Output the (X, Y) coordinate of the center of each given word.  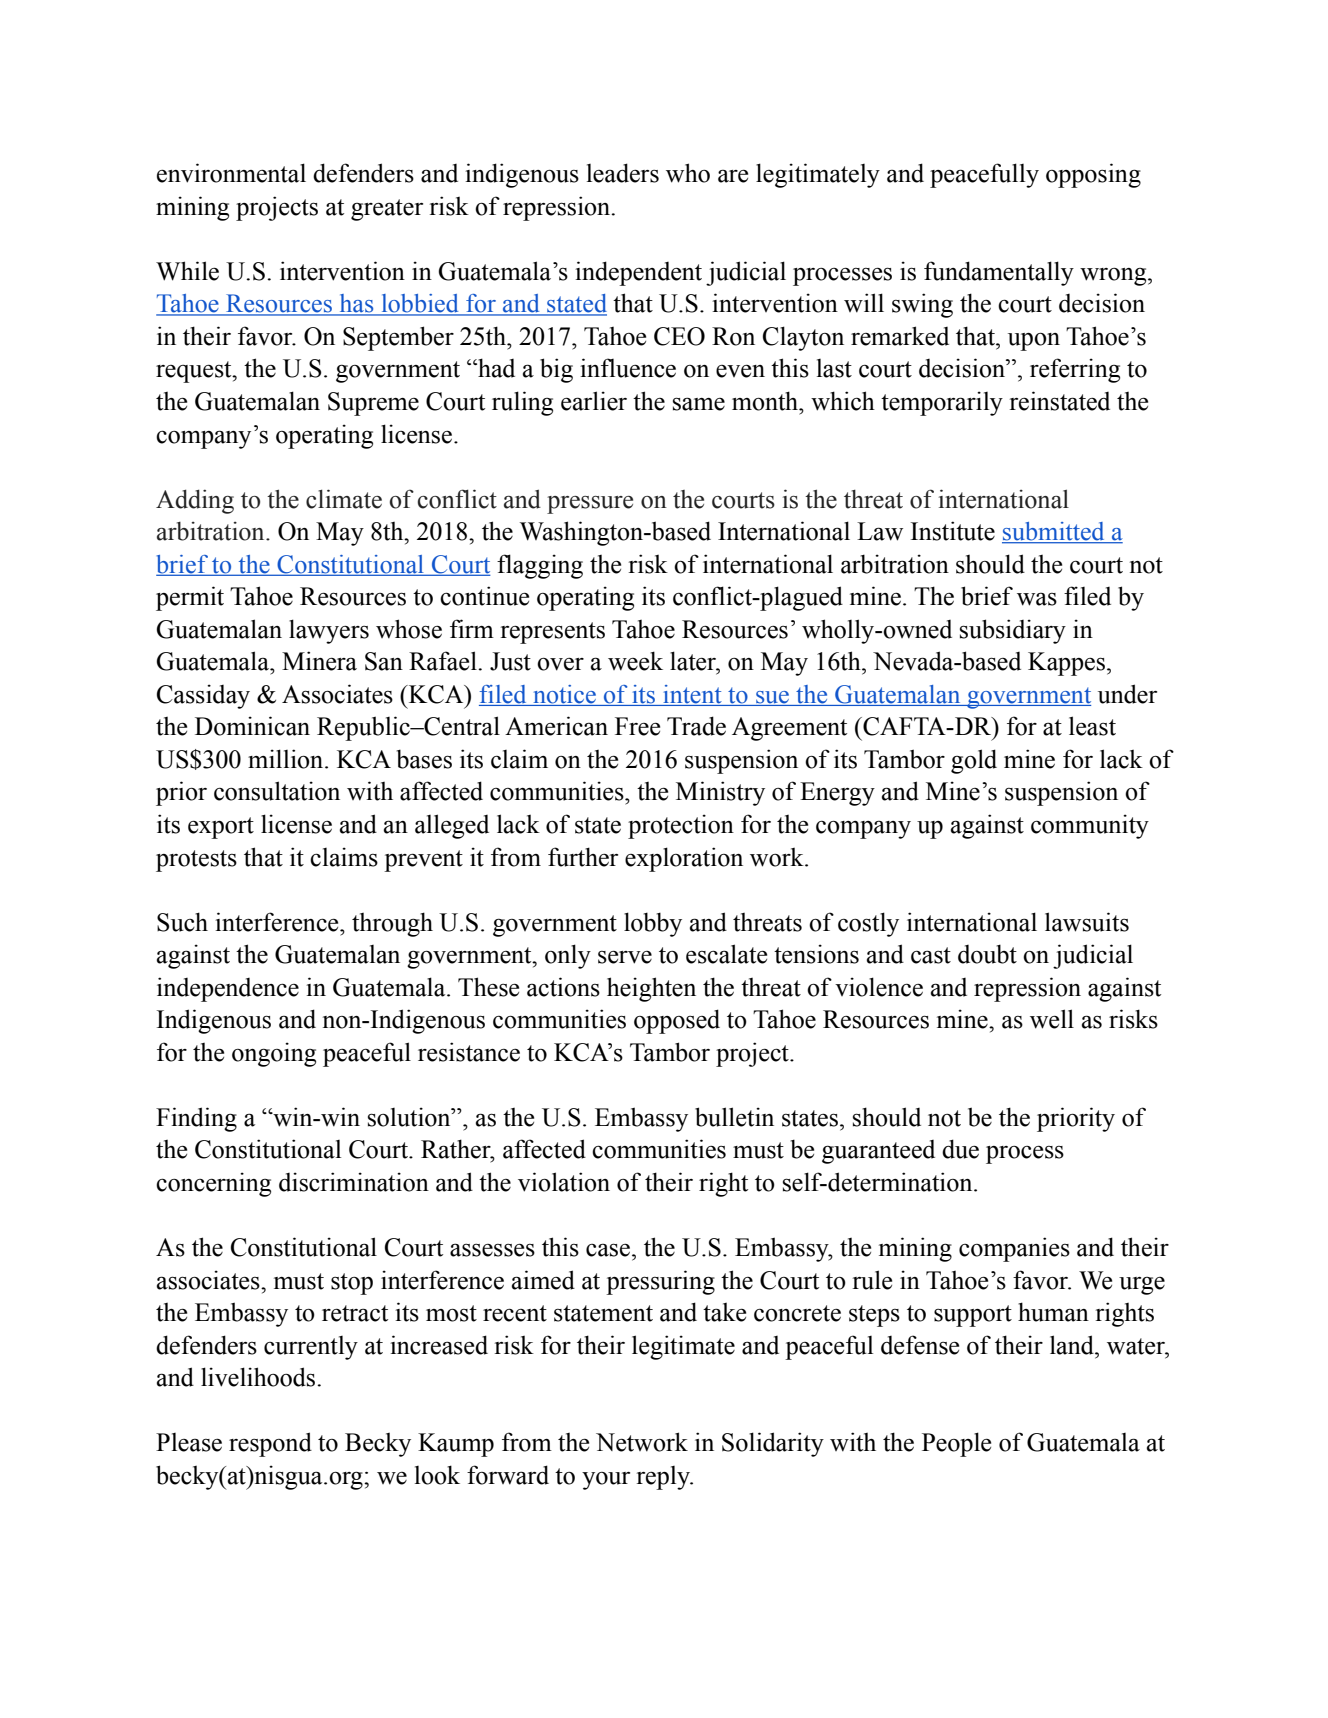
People (956, 1444)
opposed (677, 1021)
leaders (623, 173)
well (1052, 1019)
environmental (231, 173)
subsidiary (1013, 631)
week (635, 661)
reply (664, 1478)
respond (270, 1444)
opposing (1093, 175)
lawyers (329, 631)
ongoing (274, 1054)
